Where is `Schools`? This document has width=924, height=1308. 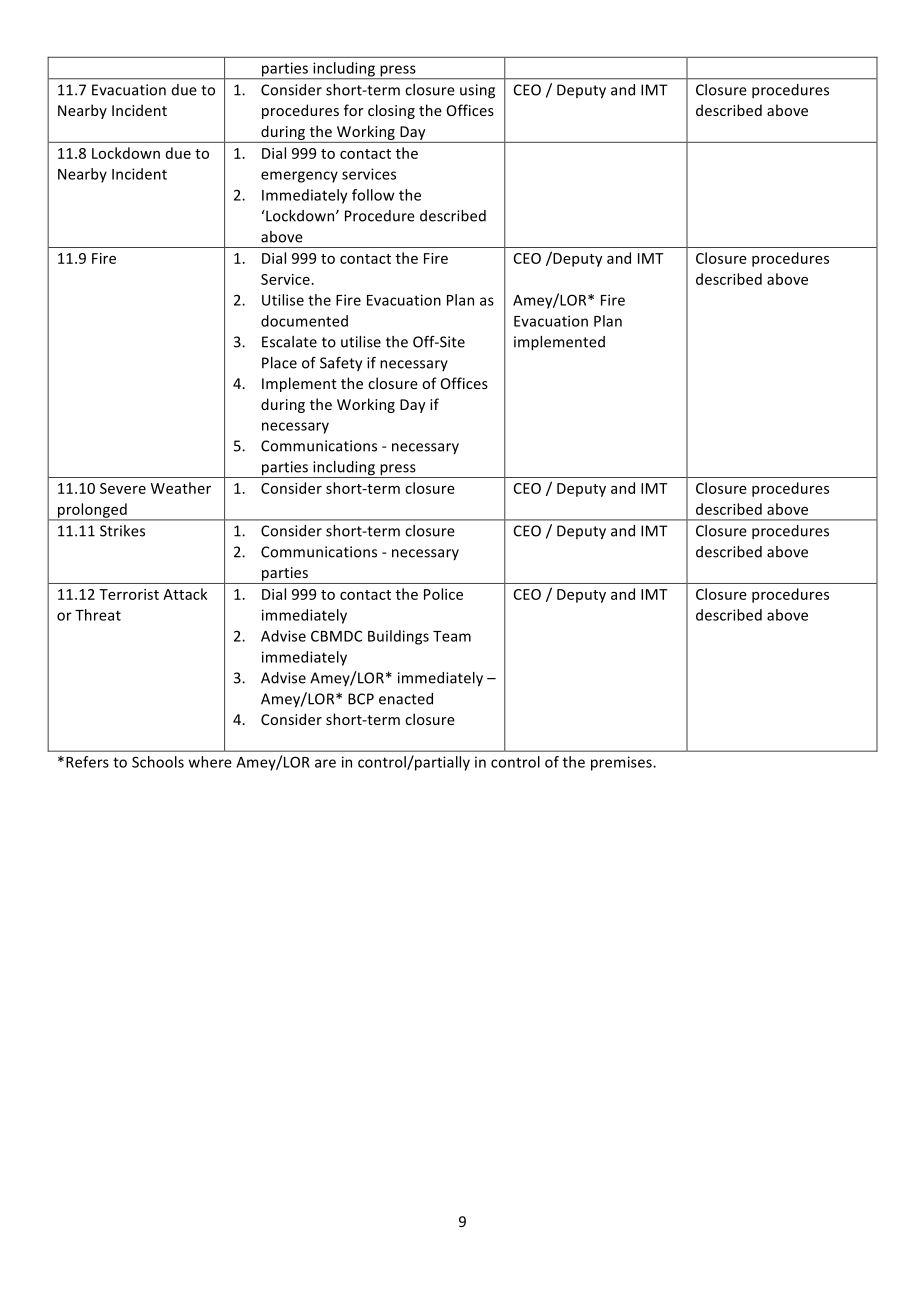
Schools is located at coordinates (158, 762).
